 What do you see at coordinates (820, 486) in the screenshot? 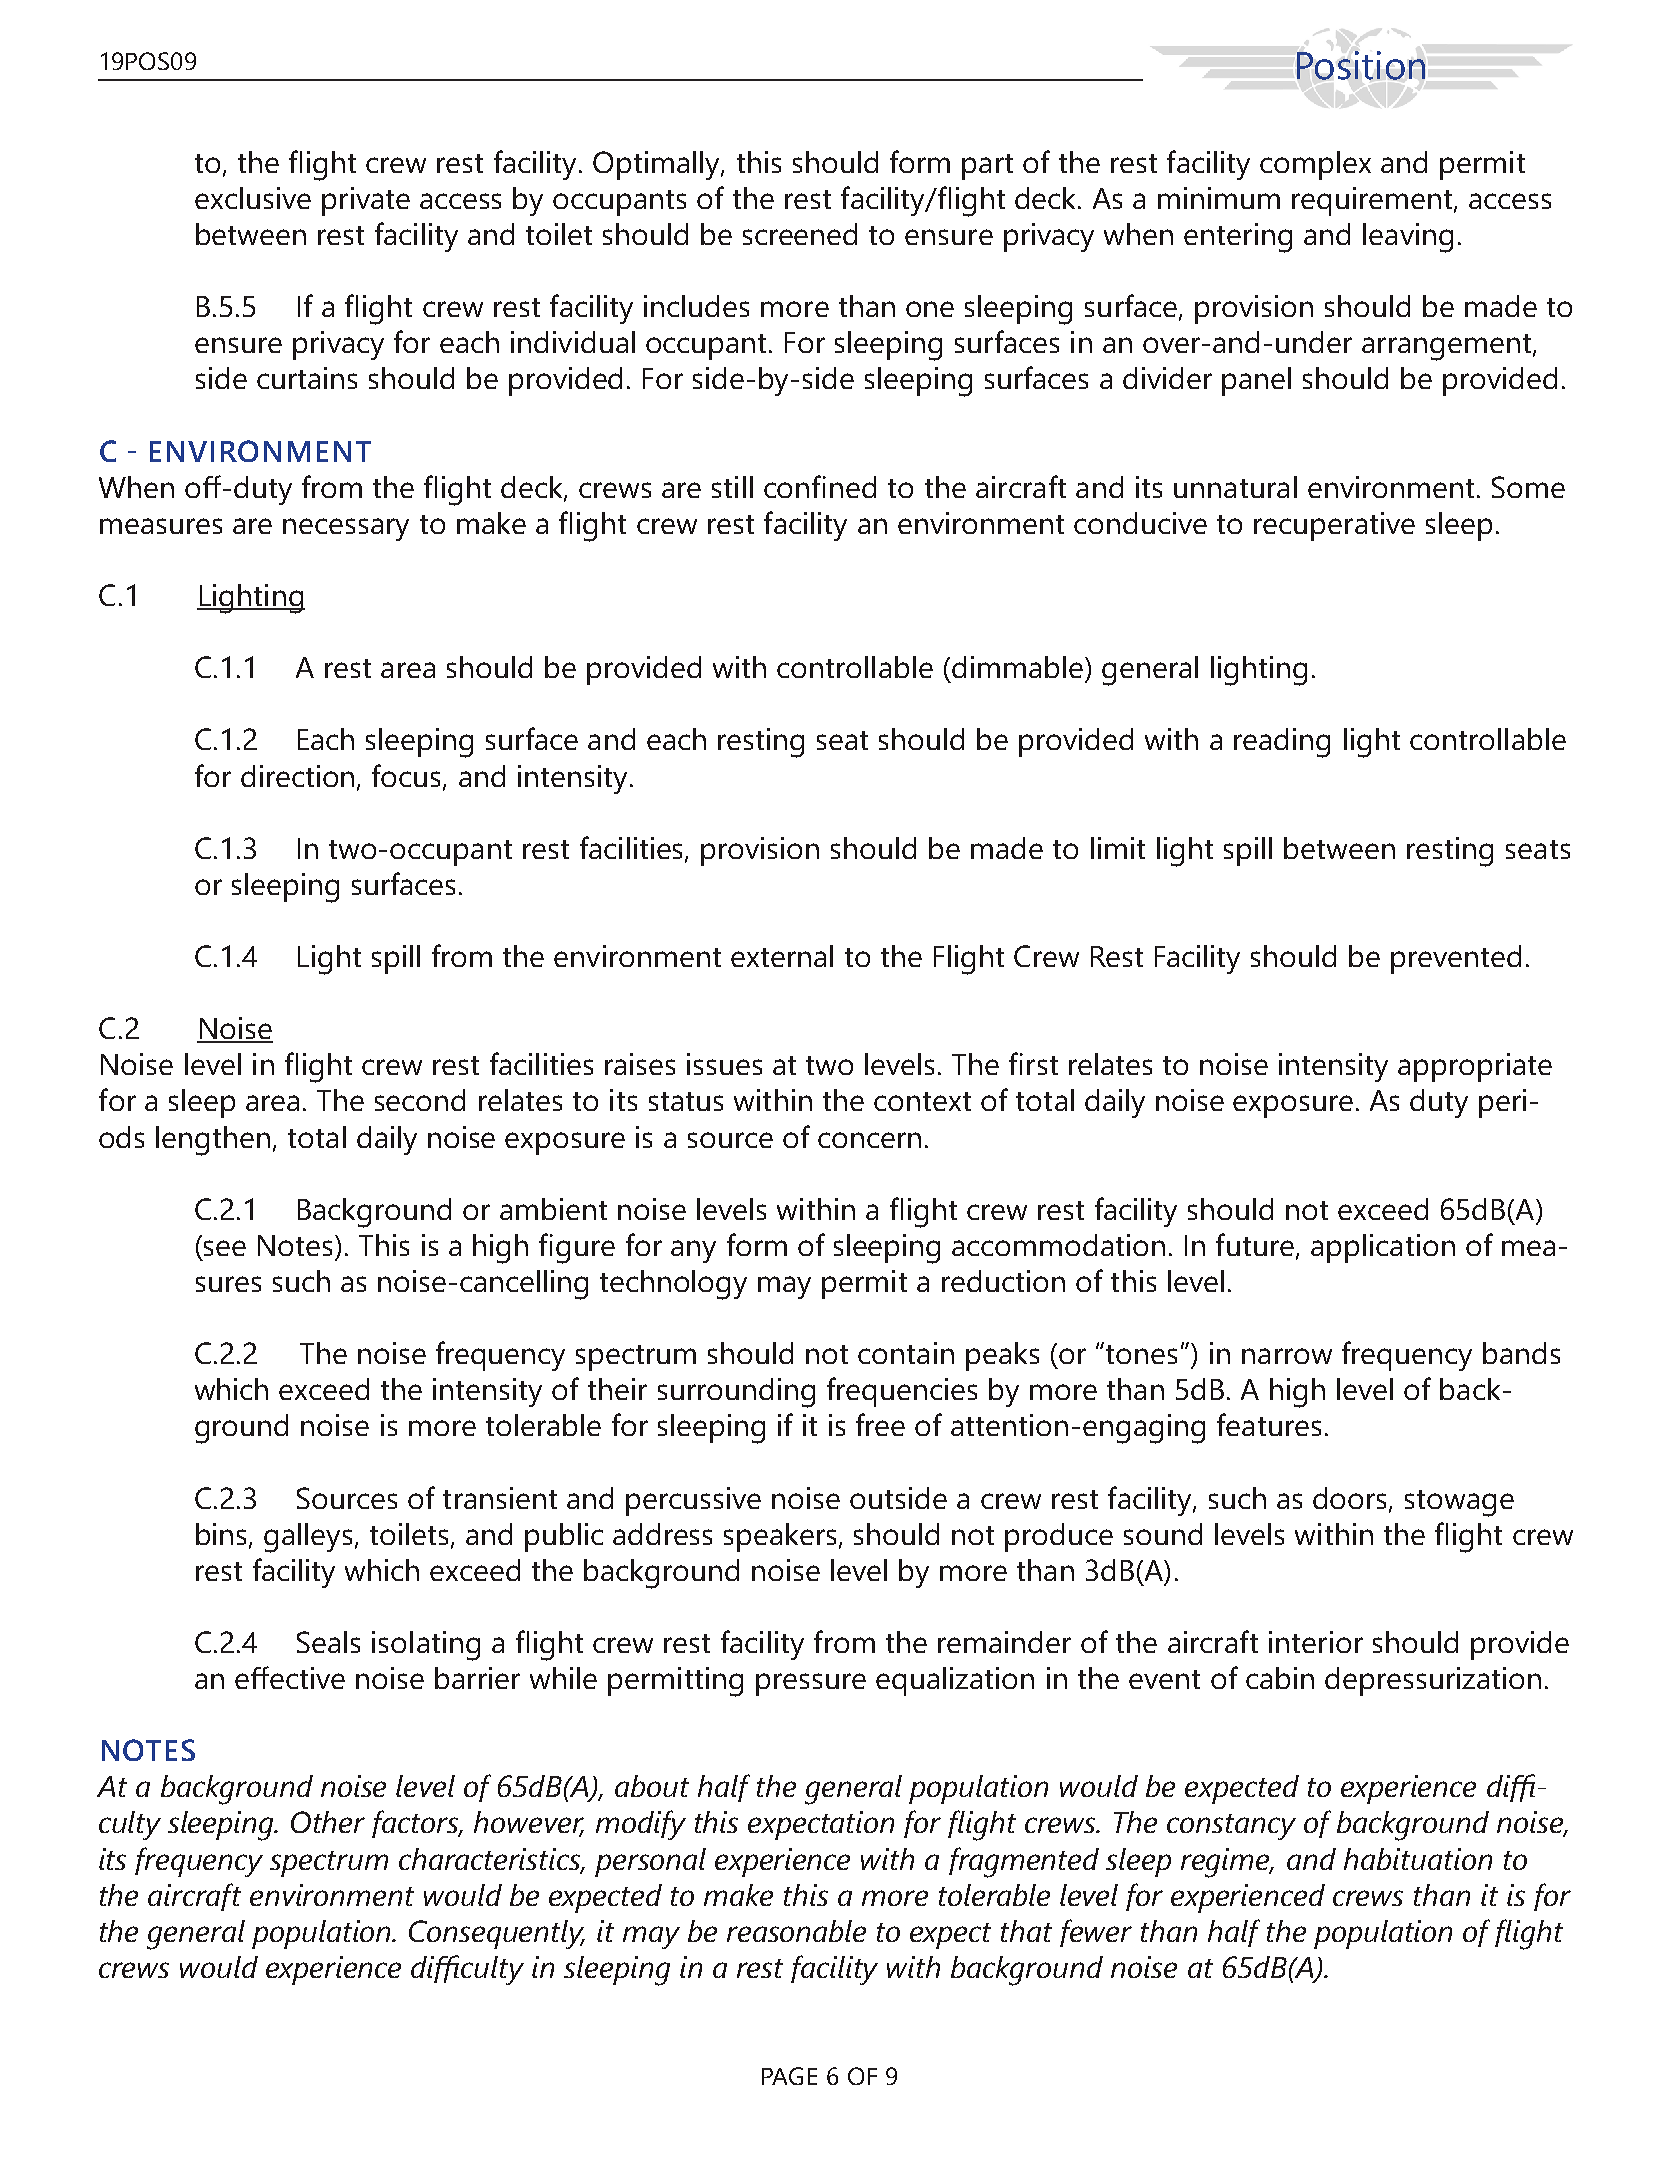
I see `confined` at bounding box center [820, 486].
